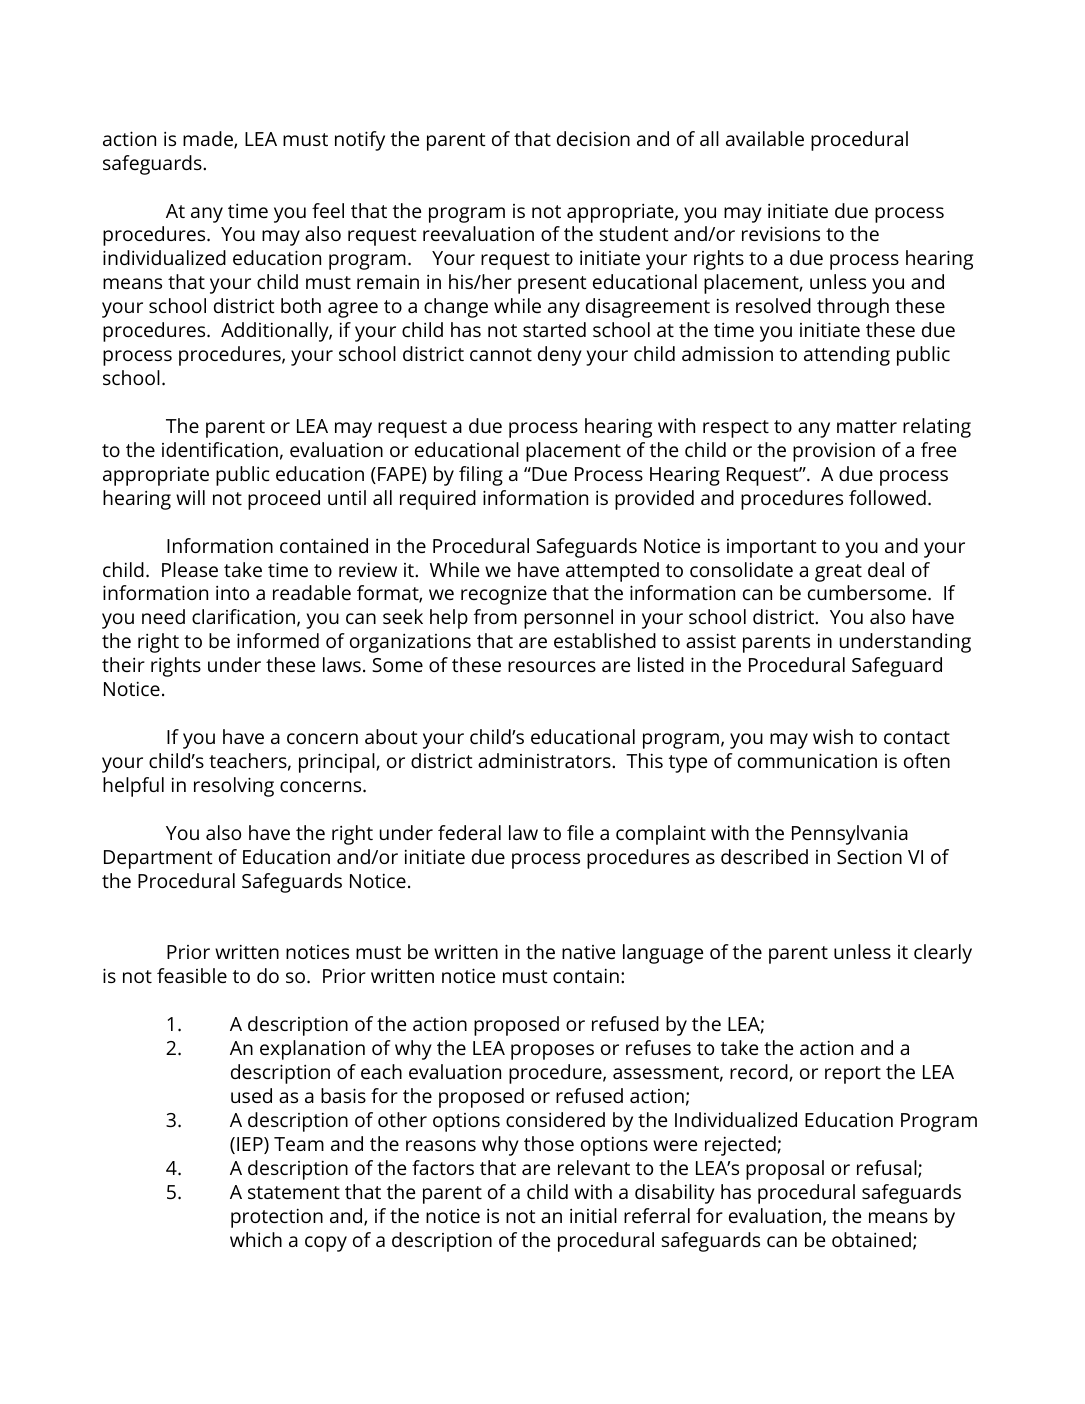 The image size is (1085, 1404). What do you see at coordinates (278, 640) in the image?
I see `informed` at bounding box center [278, 640].
